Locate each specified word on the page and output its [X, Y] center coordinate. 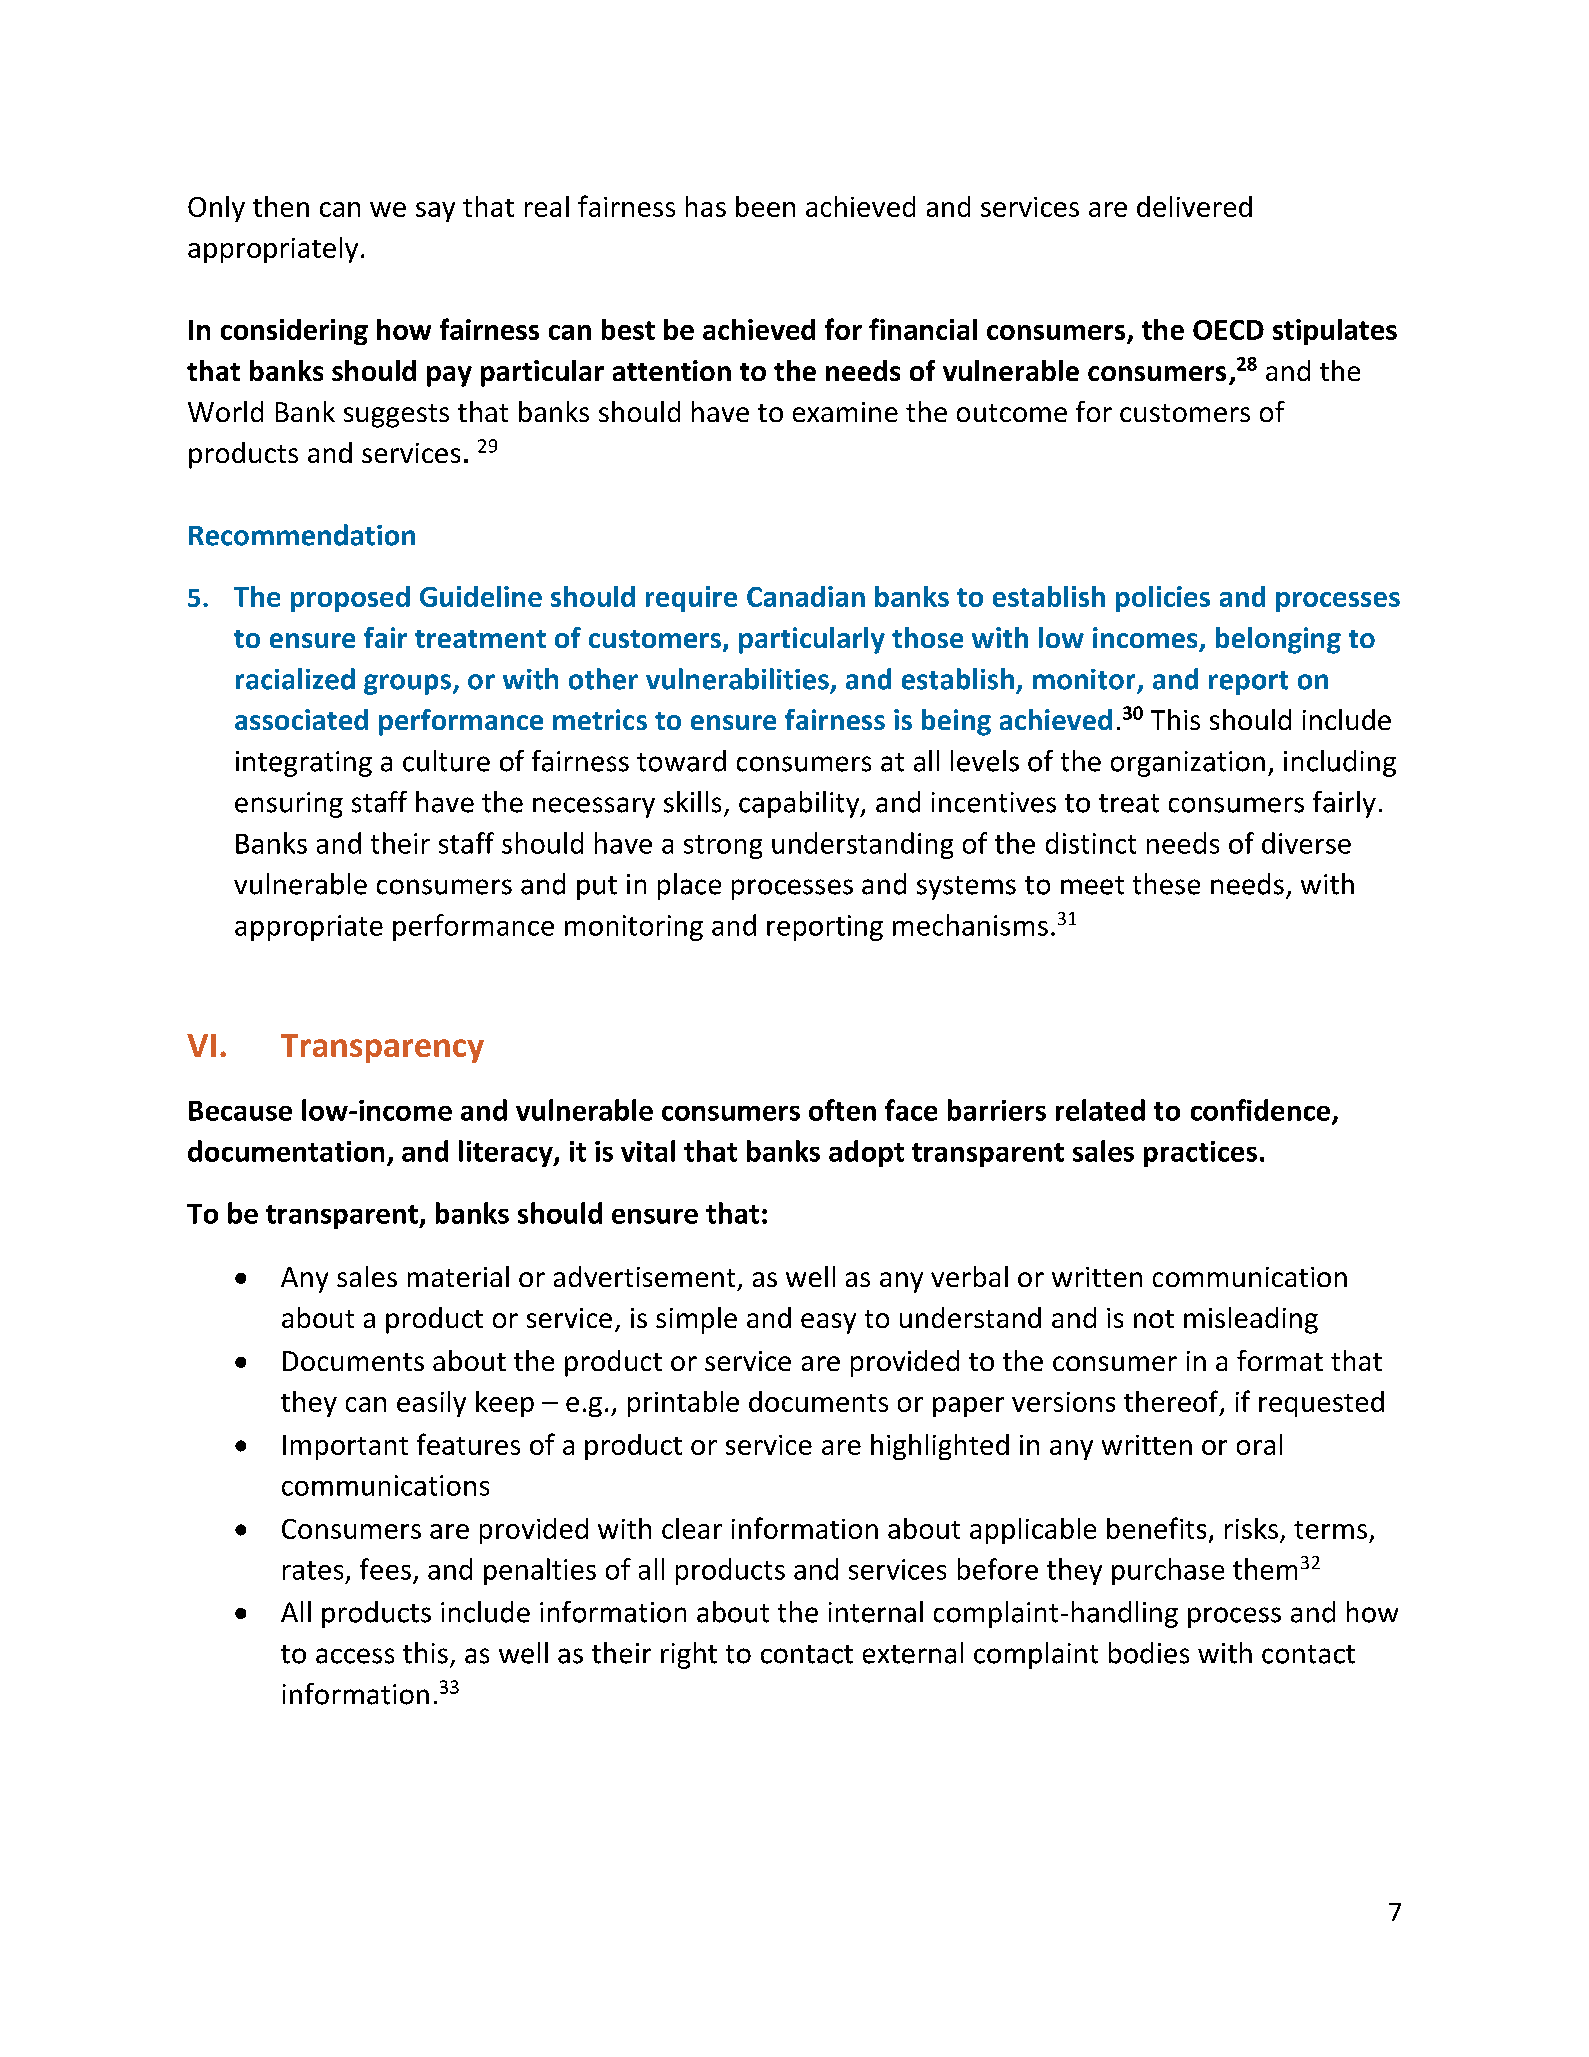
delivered [1194, 206]
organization [1188, 764]
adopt [866, 1153]
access [355, 1656]
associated [301, 719]
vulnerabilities [737, 679]
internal [876, 1612]
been [765, 206]
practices [1200, 1154]
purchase [1168, 1571]
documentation [286, 1151]
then [281, 206]
